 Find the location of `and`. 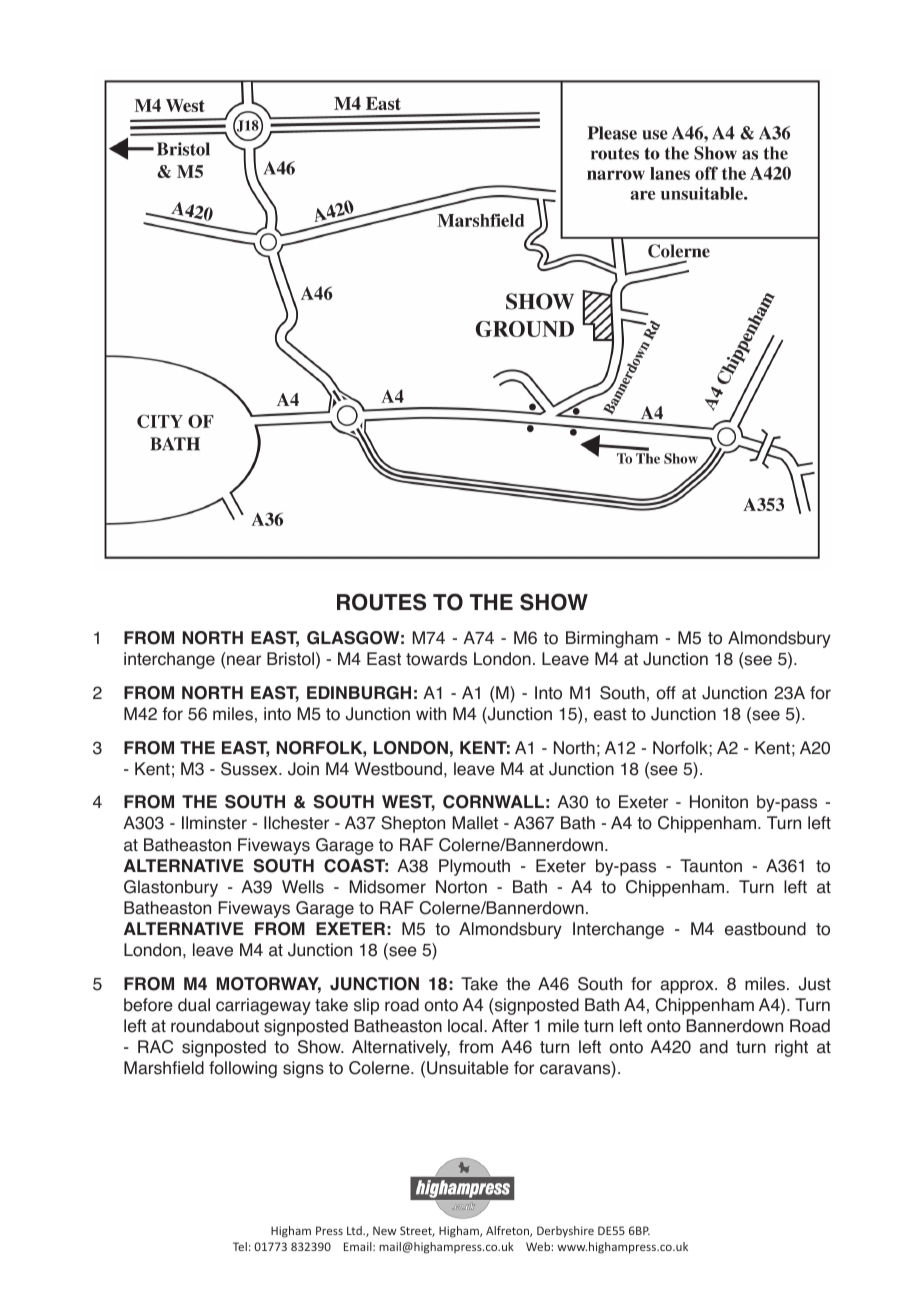

and is located at coordinates (713, 1047).
